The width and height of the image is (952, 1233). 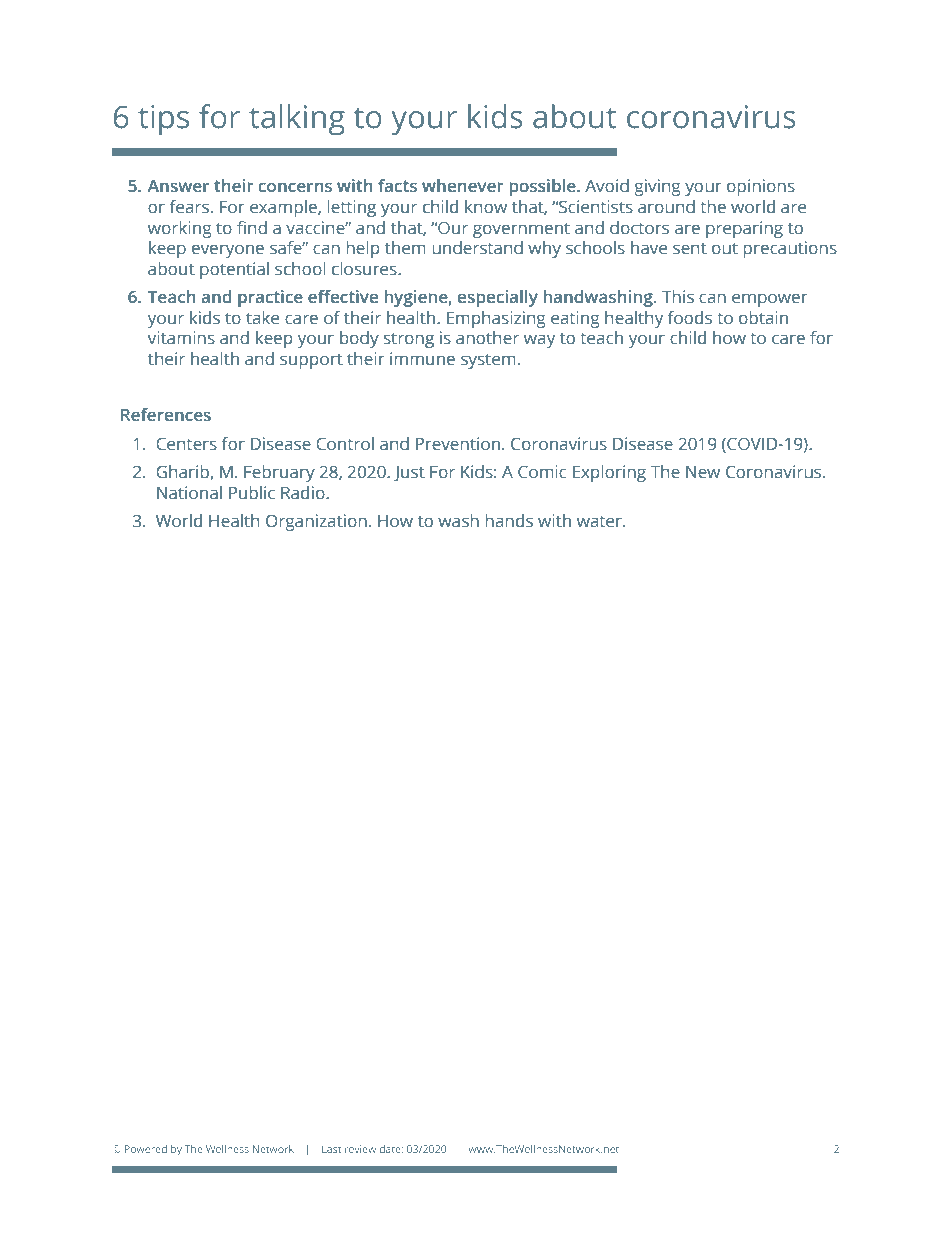 I want to click on whenever, so click(x=463, y=186).
